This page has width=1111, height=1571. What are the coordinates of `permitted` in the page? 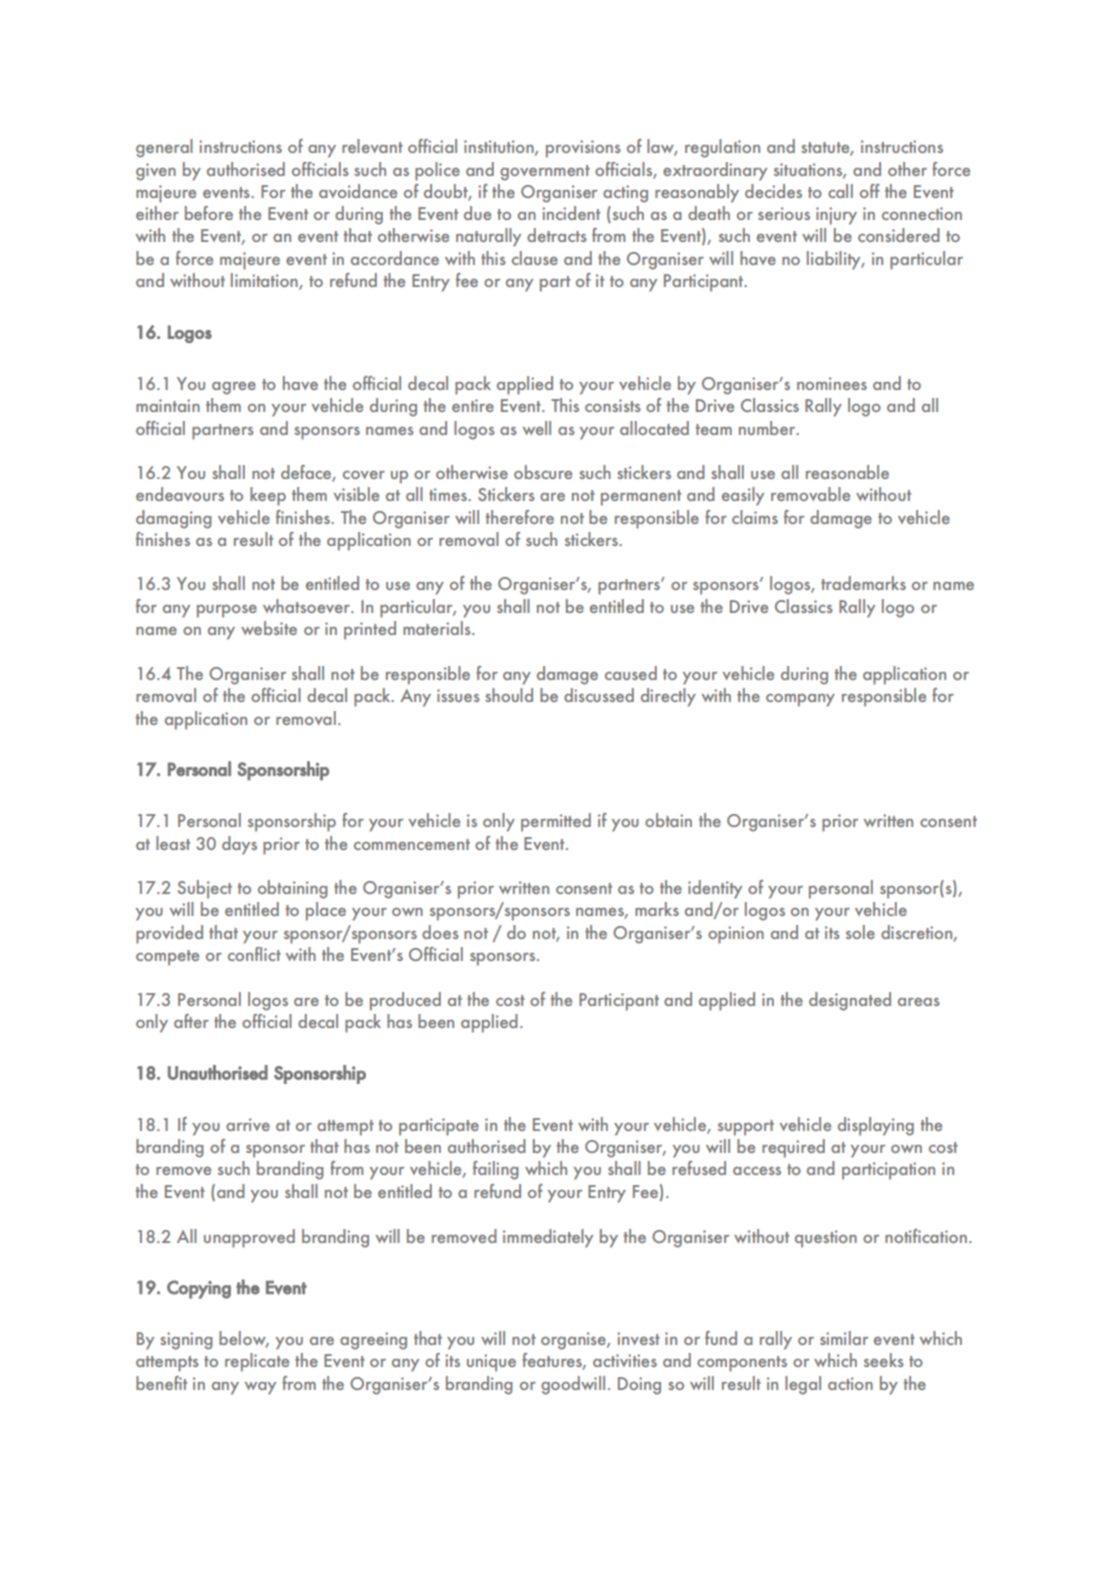 It's located at (556, 822).
